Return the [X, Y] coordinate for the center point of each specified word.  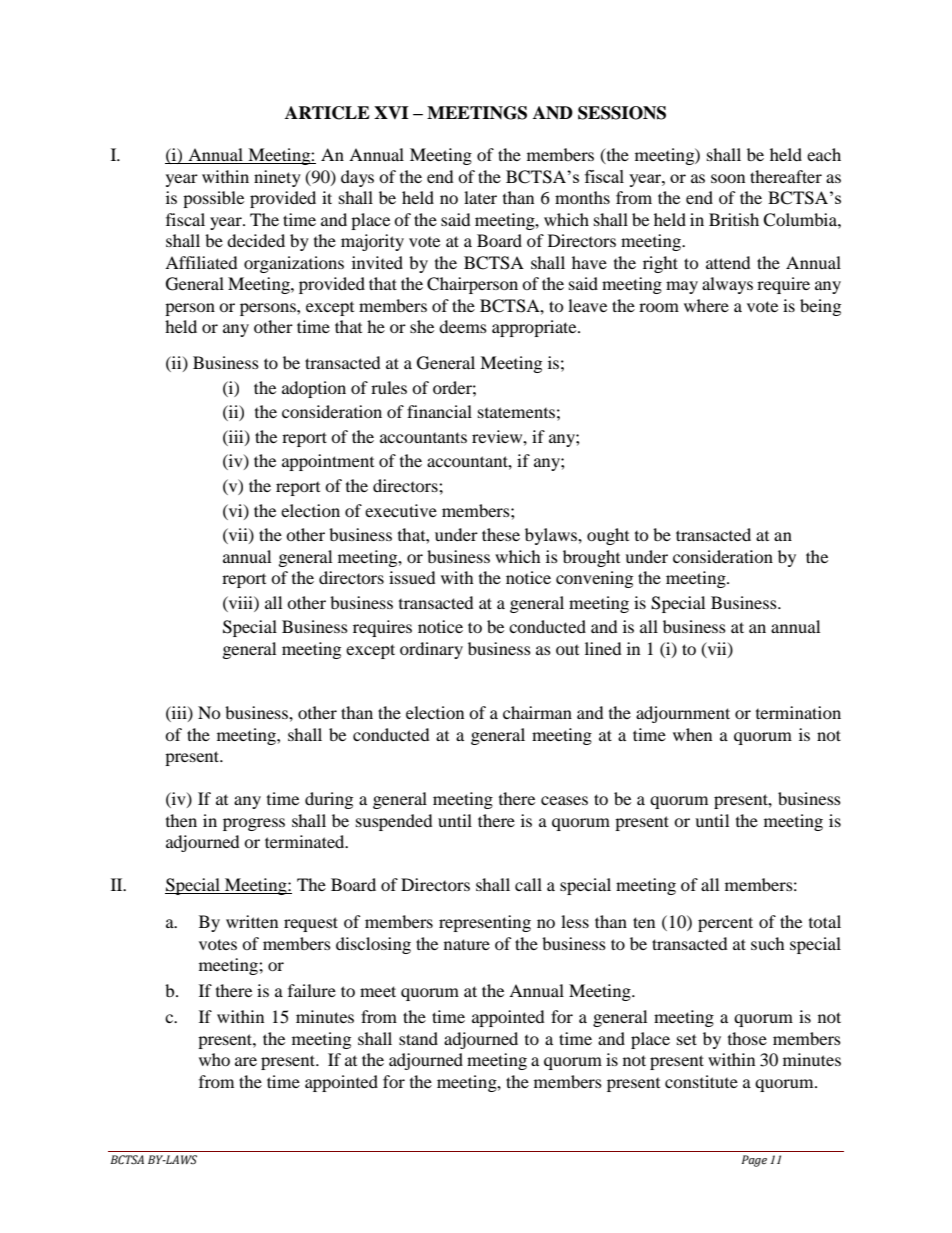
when [692, 734]
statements [516, 412]
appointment [328, 462]
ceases [564, 800]
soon [728, 178]
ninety [277, 178]
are [246, 1061]
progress [254, 824]
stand [418, 1038]
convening [594, 579]
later [480, 197]
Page [754, 1161]
